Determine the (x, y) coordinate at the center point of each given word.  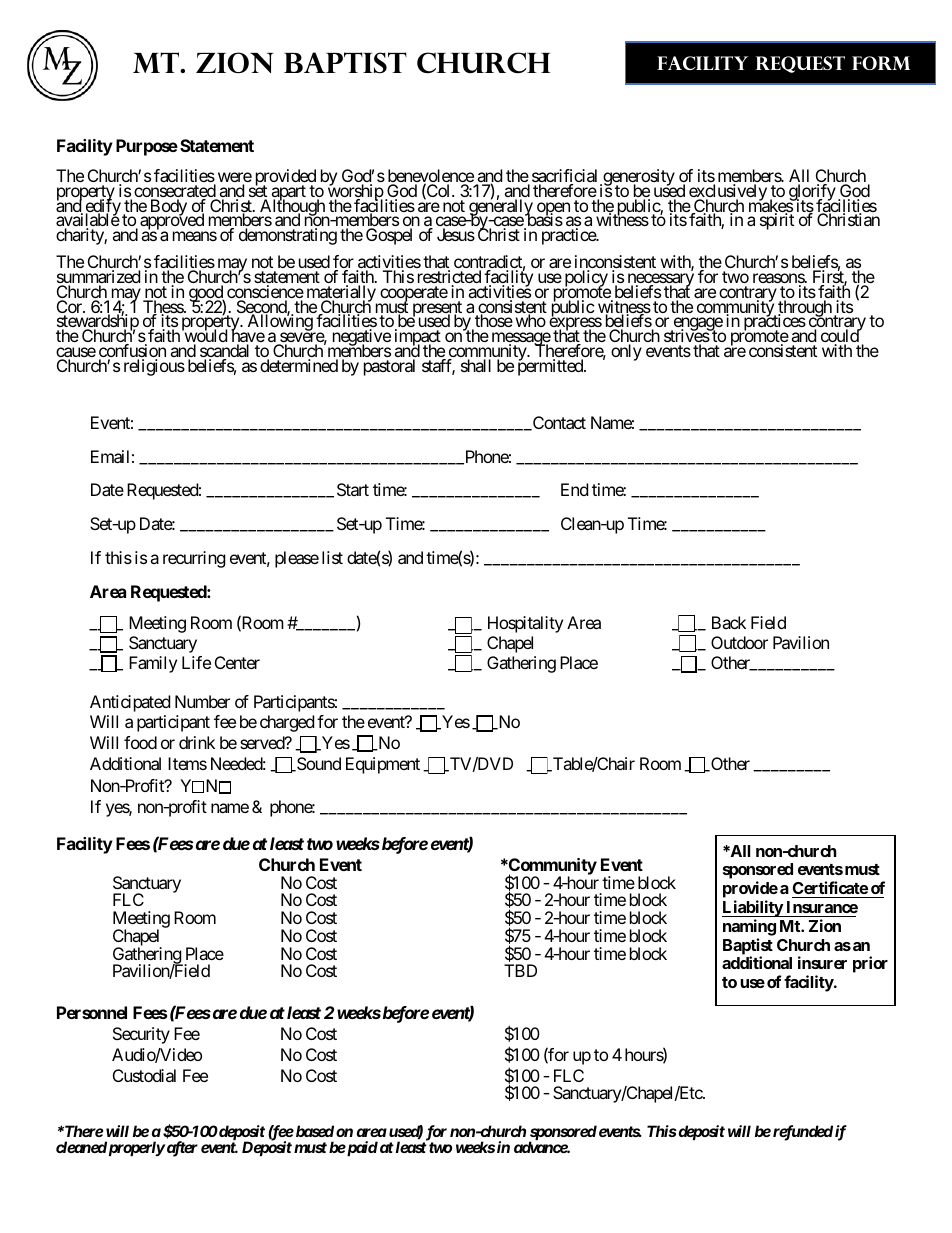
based (313, 1131)
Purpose (147, 147)
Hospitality (525, 624)
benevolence (431, 177)
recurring (194, 559)
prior (870, 964)
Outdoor (739, 642)
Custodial (144, 1075)
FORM (881, 63)
